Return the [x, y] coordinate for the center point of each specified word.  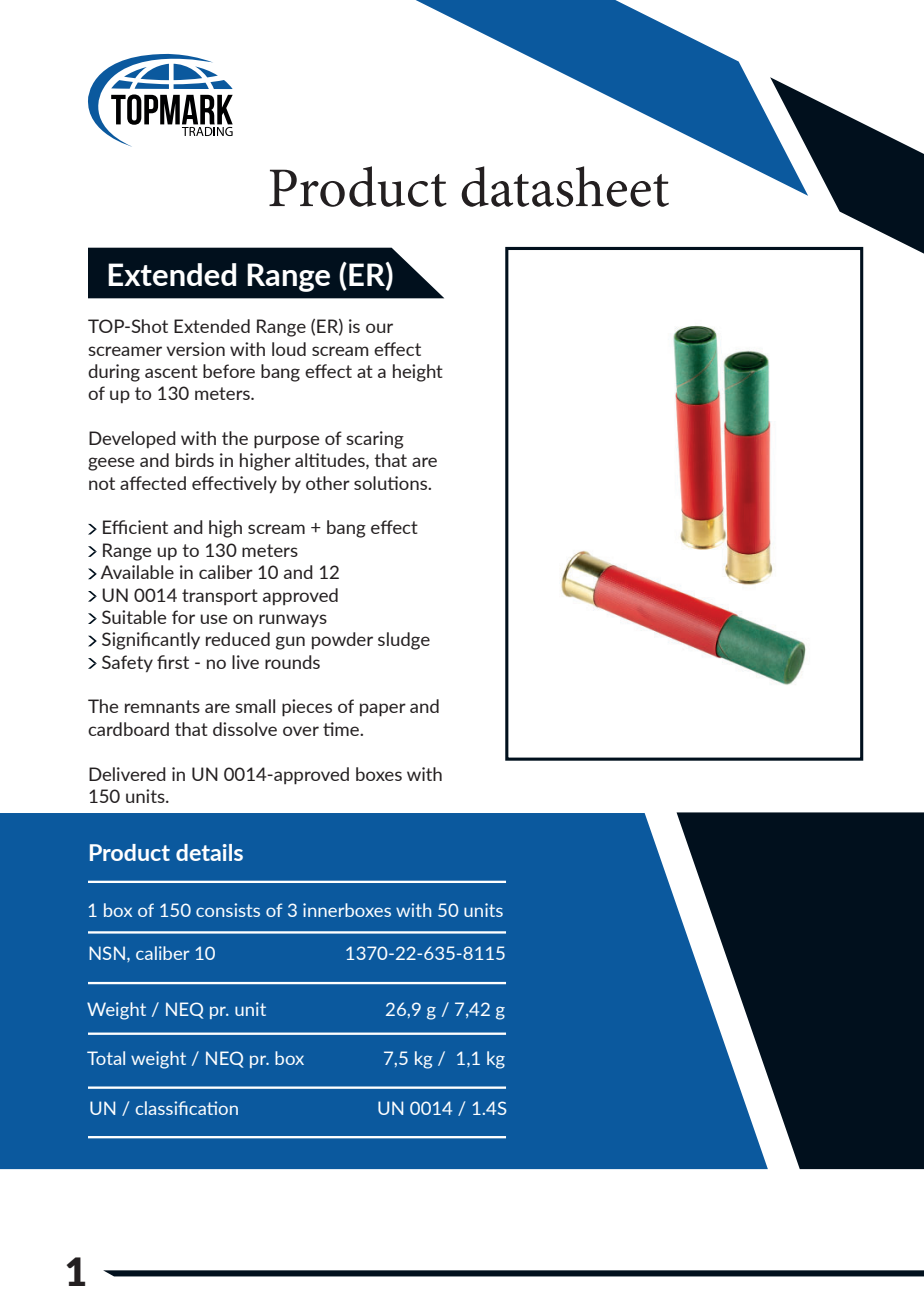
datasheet [565, 186]
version [195, 349]
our [379, 328]
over [301, 731]
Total [106, 1058]
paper [383, 710]
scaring [375, 440]
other [328, 483]
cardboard [128, 729]
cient [148, 527]
